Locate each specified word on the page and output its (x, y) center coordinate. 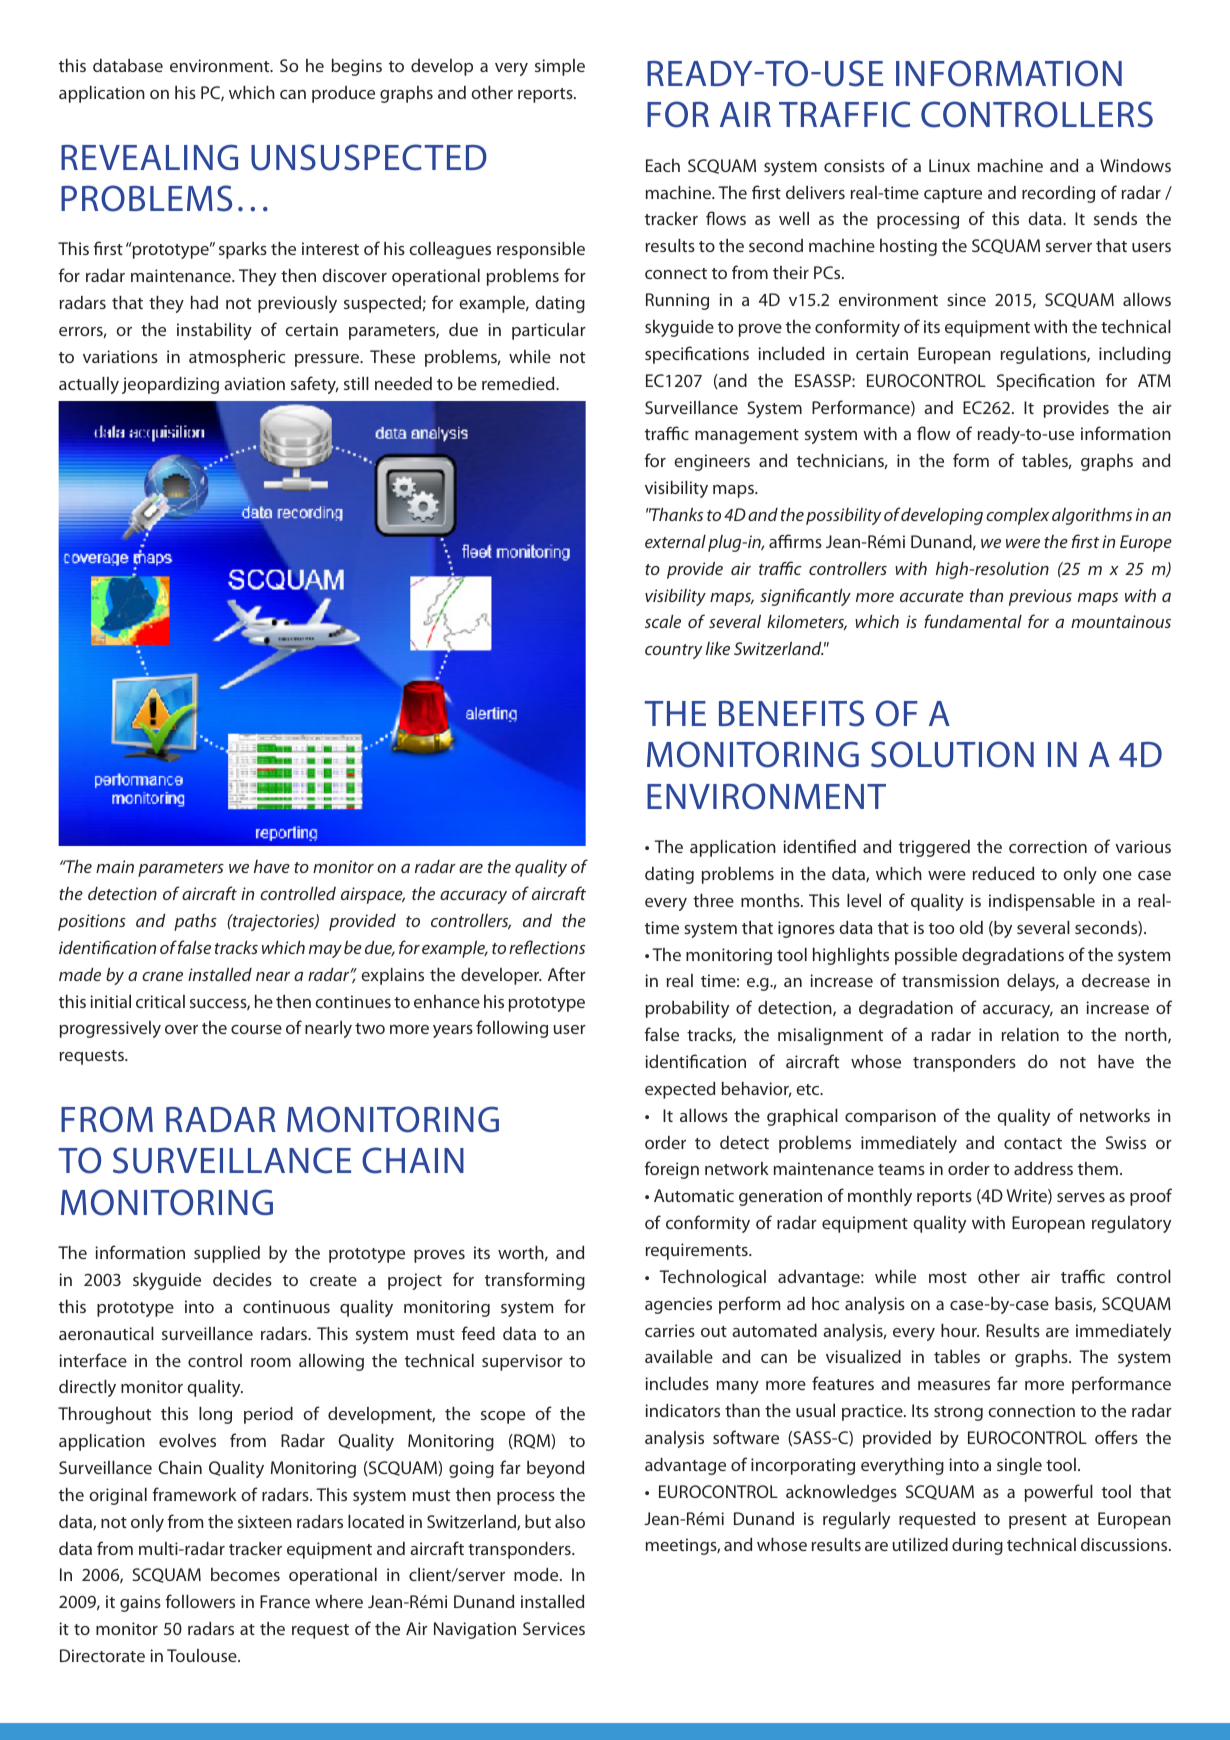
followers (200, 1601)
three (713, 900)
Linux (949, 165)
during (977, 1546)
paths (195, 922)
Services (554, 1628)
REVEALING (149, 157)
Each (663, 165)
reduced (1003, 873)
